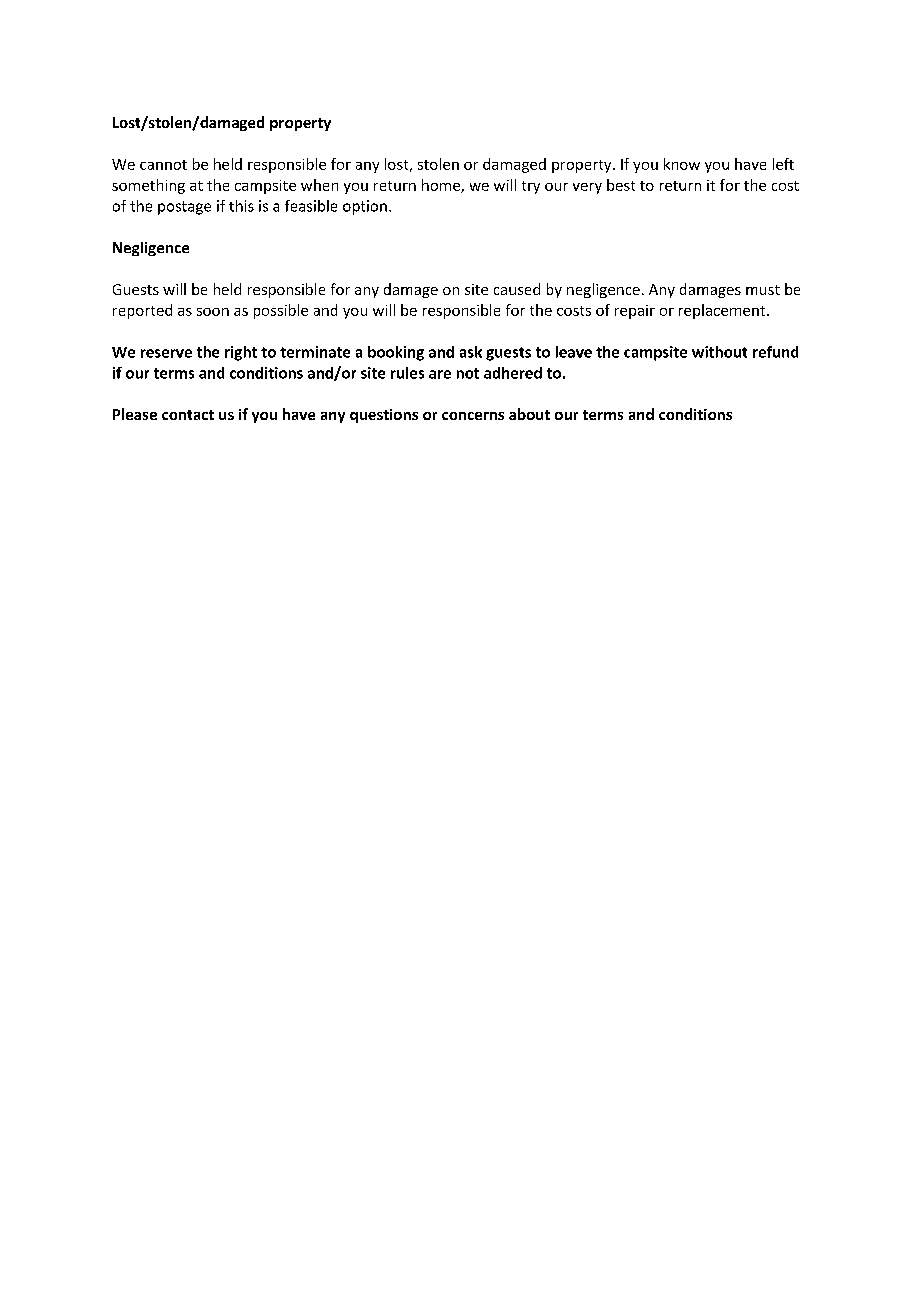 The height and width of the page is (1308, 924). What do you see at coordinates (682, 164) in the page?
I see `know` at bounding box center [682, 164].
